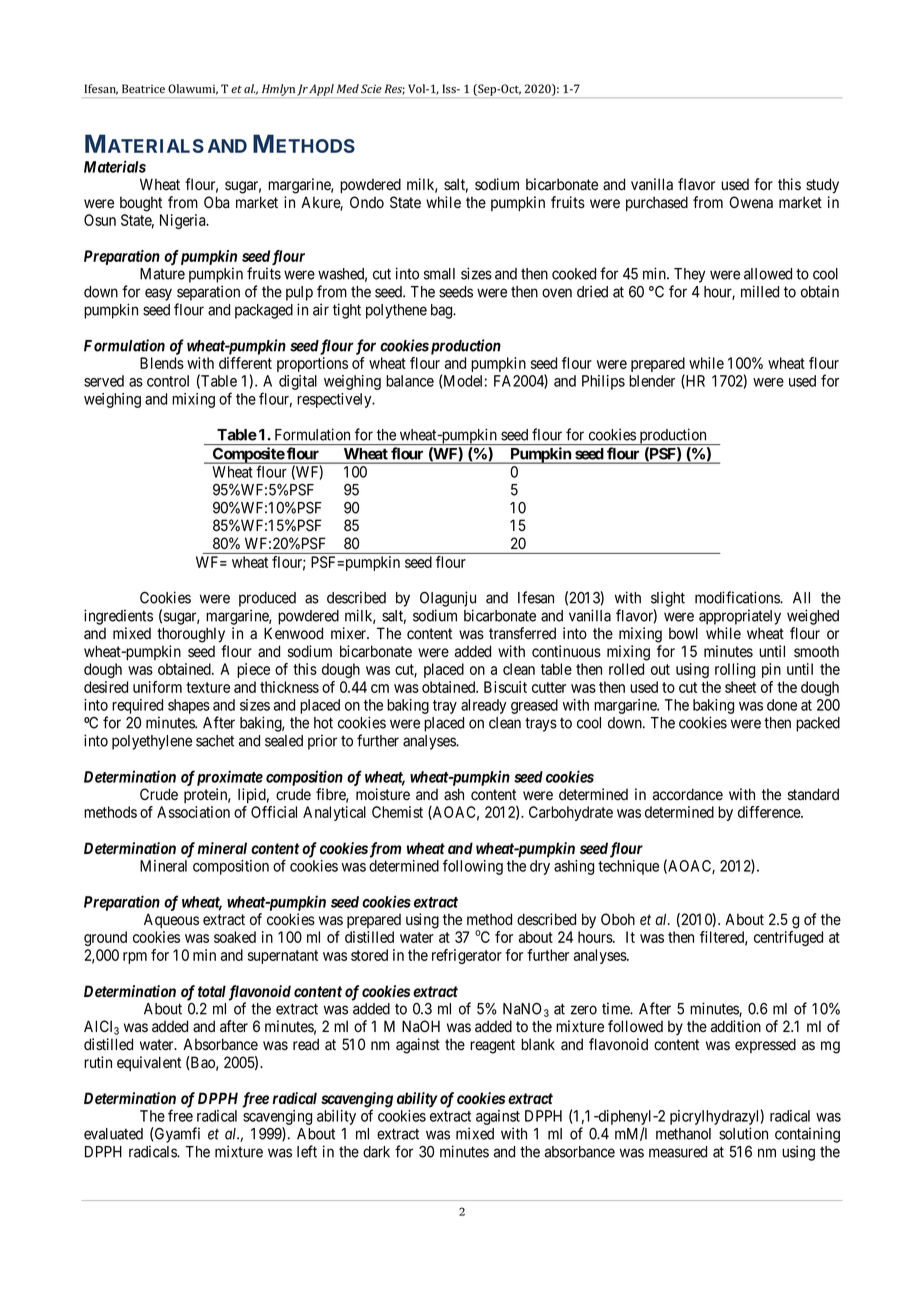 The height and width of the page is (1308, 924). What do you see at coordinates (397, 812) in the page?
I see `Chemist` at bounding box center [397, 812].
